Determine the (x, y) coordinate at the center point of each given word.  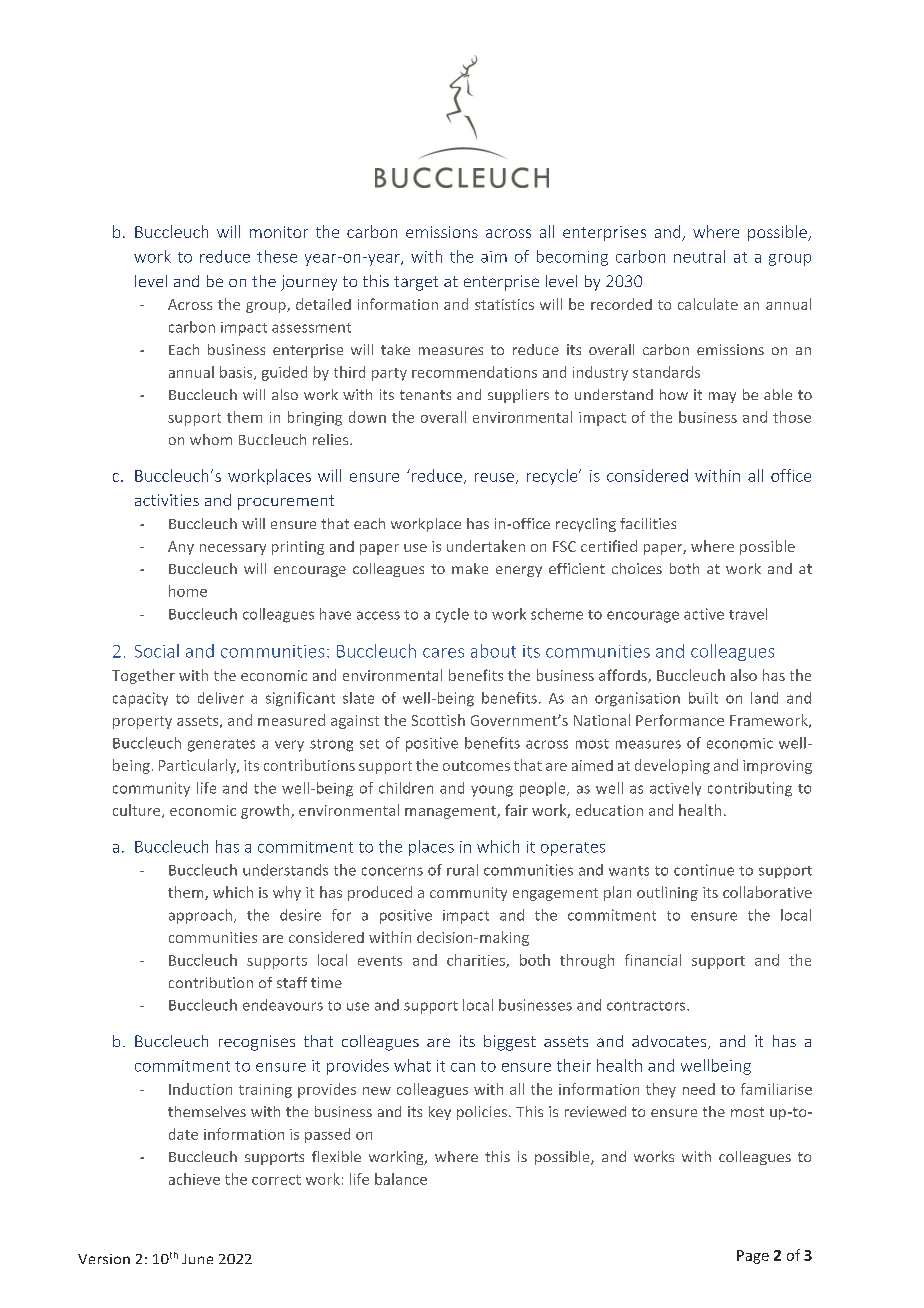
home (188, 591)
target (416, 283)
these (277, 256)
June (197, 1259)
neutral (699, 256)
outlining (667, 893)
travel (748, 614)
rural (462, 870)
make (470, 568)
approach (200, 916)
